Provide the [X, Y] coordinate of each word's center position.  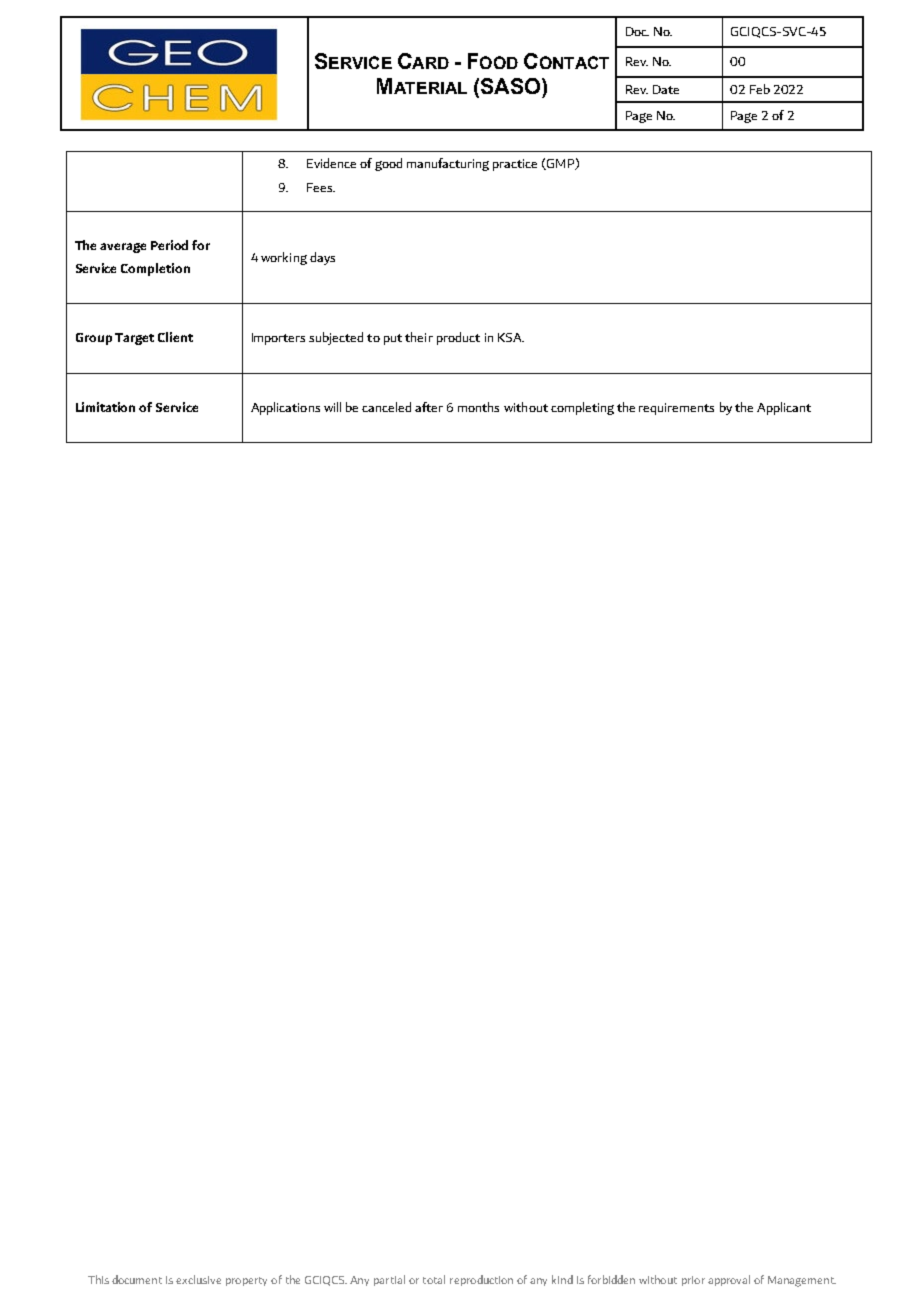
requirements [676, 409]
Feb [760, 89]
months [478, 407]
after [429, 407]
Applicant [784, 408]
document [137, 1279]
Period [169, 245]
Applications [285, 408]
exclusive [198, 1279]
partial [389, 1280]
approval [729, 1280]
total [434, 1279]
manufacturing [448, 164]
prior [693, 1281]
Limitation [105, 407]
